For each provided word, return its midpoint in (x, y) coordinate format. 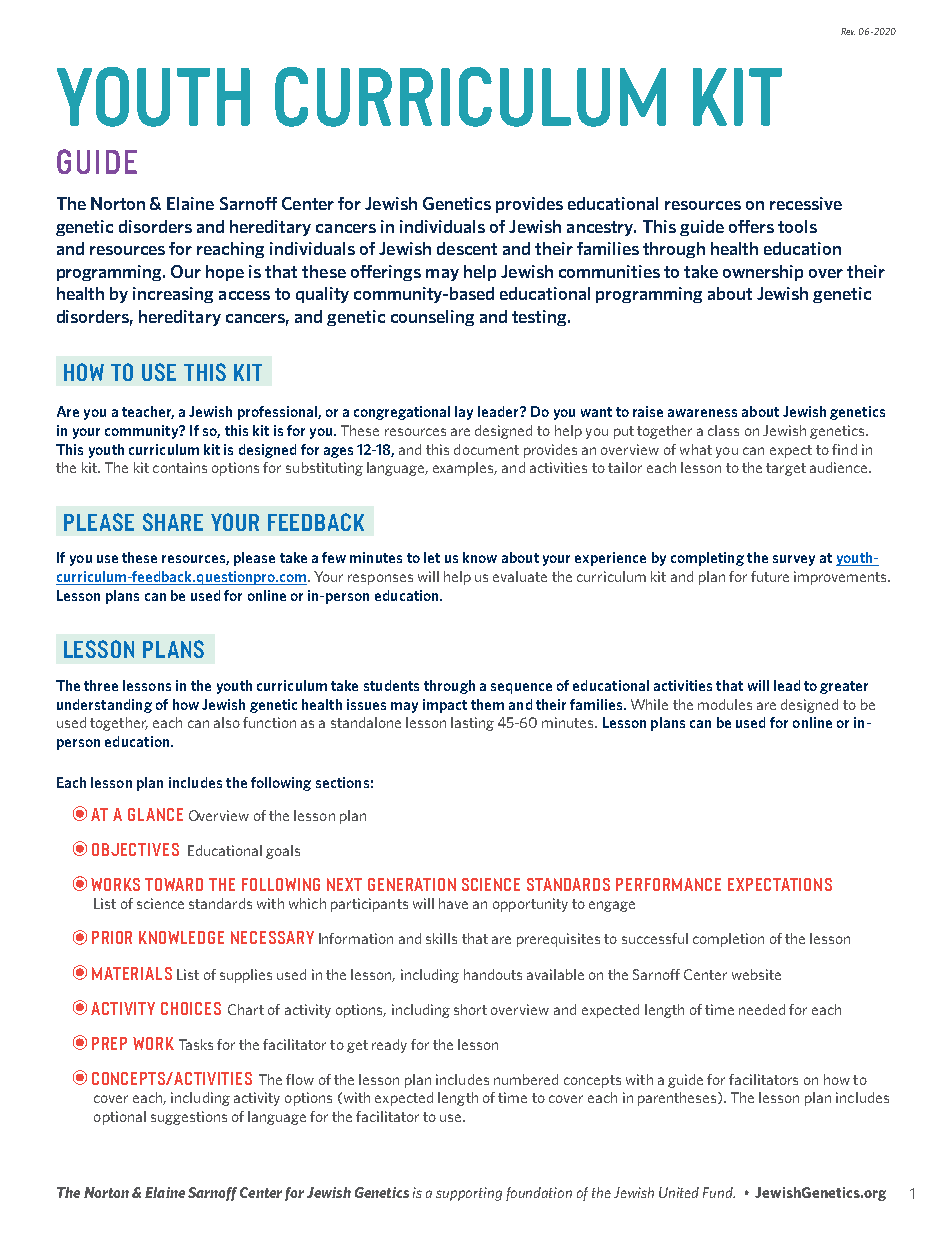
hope (225, 273)
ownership (763, 273)
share (173, 522)
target (786, 469)
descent (467, 248)
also (227, 722)
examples (465, 469)
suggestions (189, 1118)
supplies (246, 976)
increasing (173, 295)
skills (441, 938)
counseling (432, 318)
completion (728, 940)
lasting (472, 724)
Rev (848, 31)
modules (725, 704)
